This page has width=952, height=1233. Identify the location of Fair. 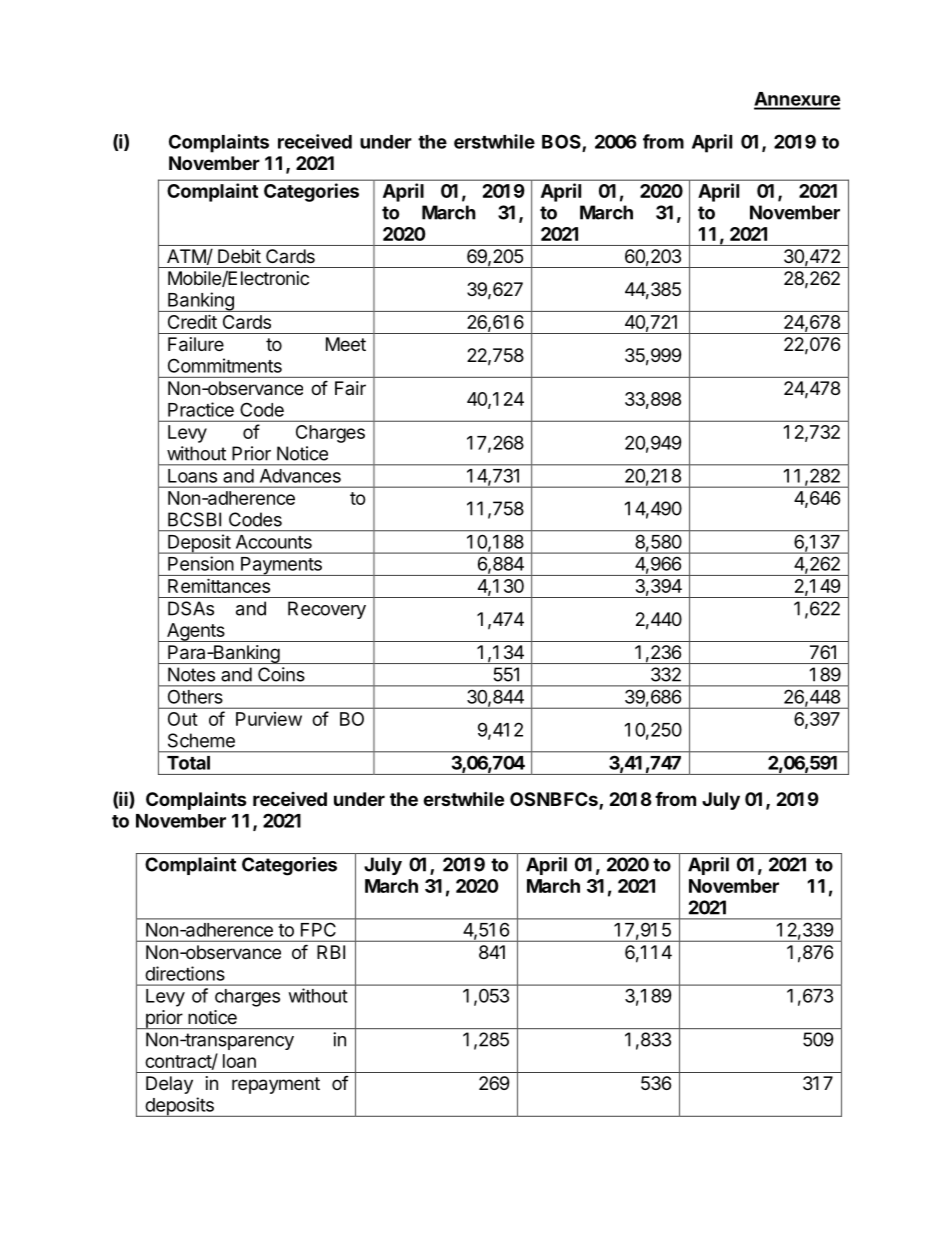
(350, 388).
